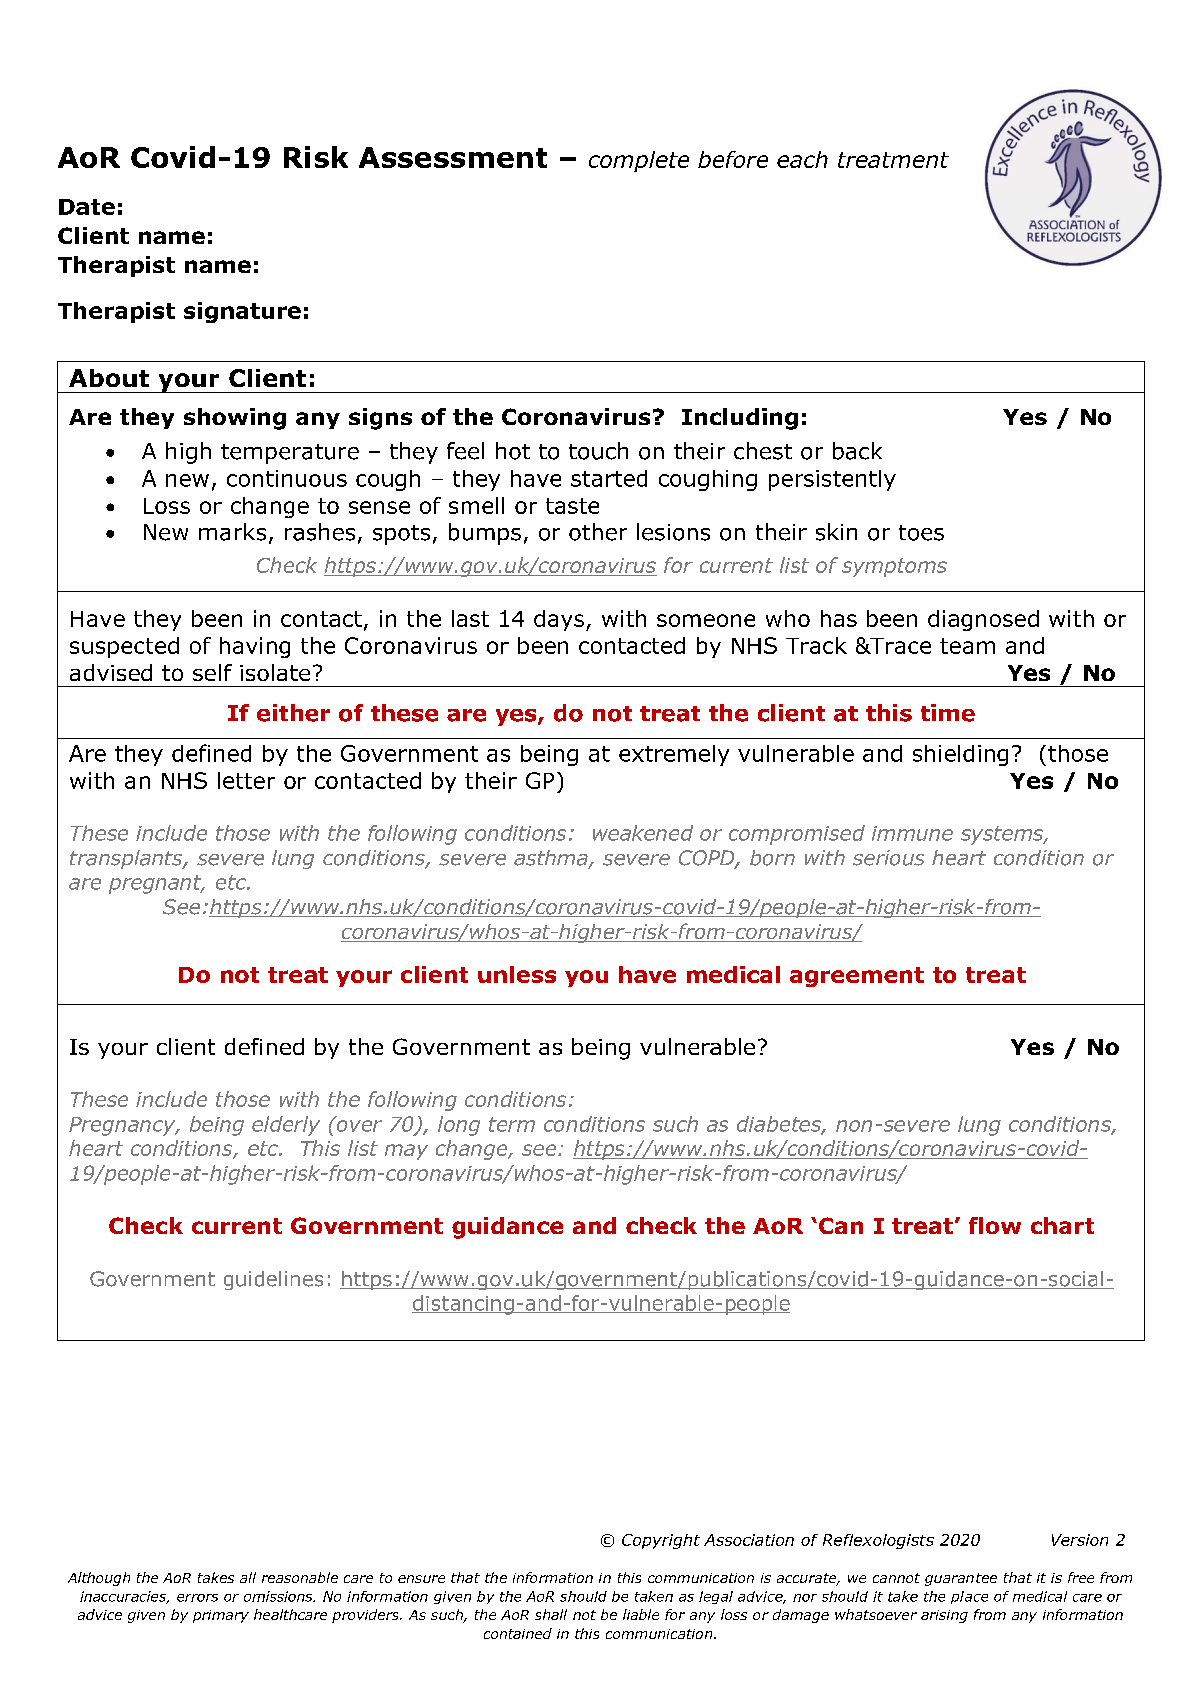 The image size is (1202, 1701). Describe the element at coordinates (512, 1124) in the page. I see `term` at that location.
